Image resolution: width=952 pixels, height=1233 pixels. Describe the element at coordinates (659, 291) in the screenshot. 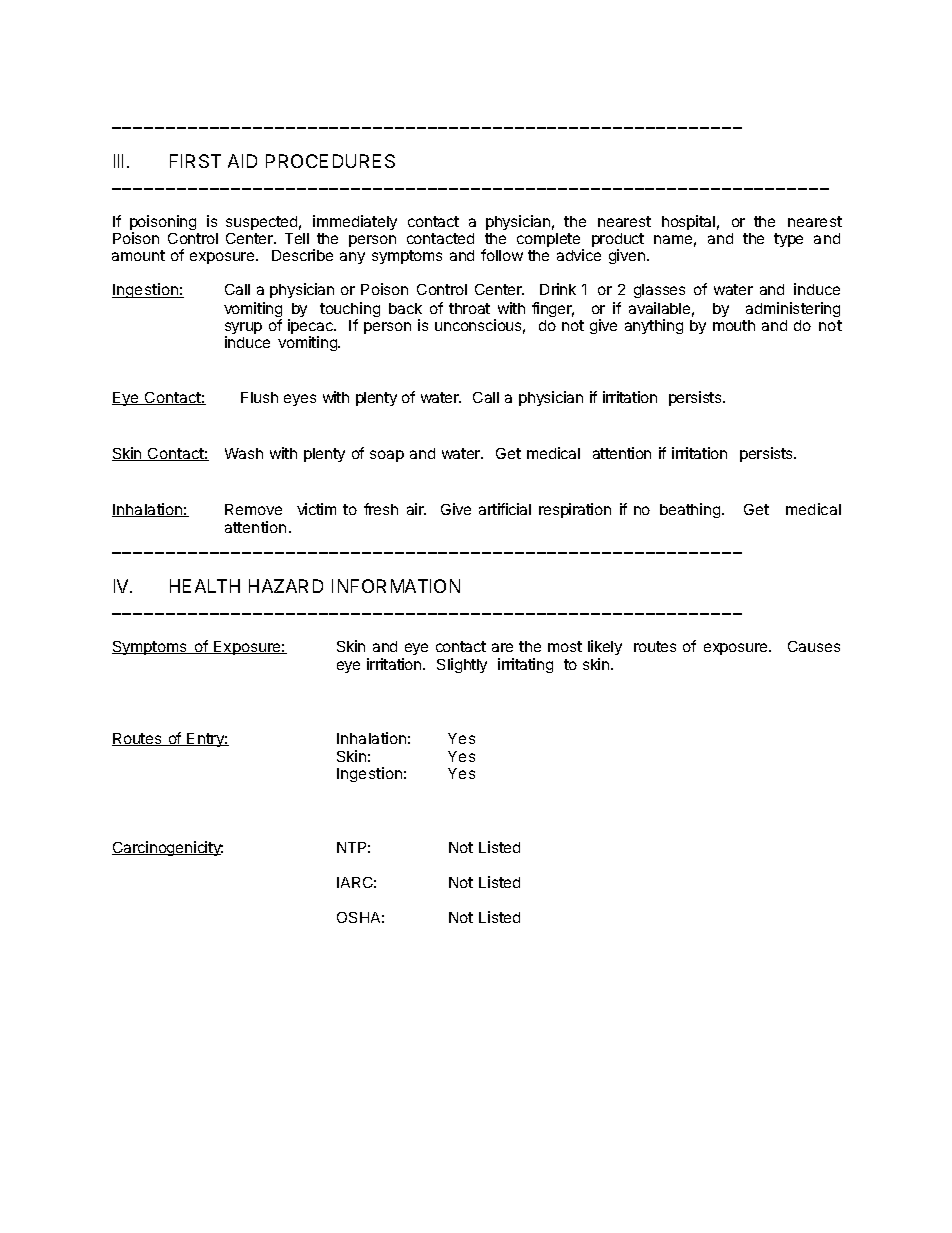

I see `glasses` at that location.
